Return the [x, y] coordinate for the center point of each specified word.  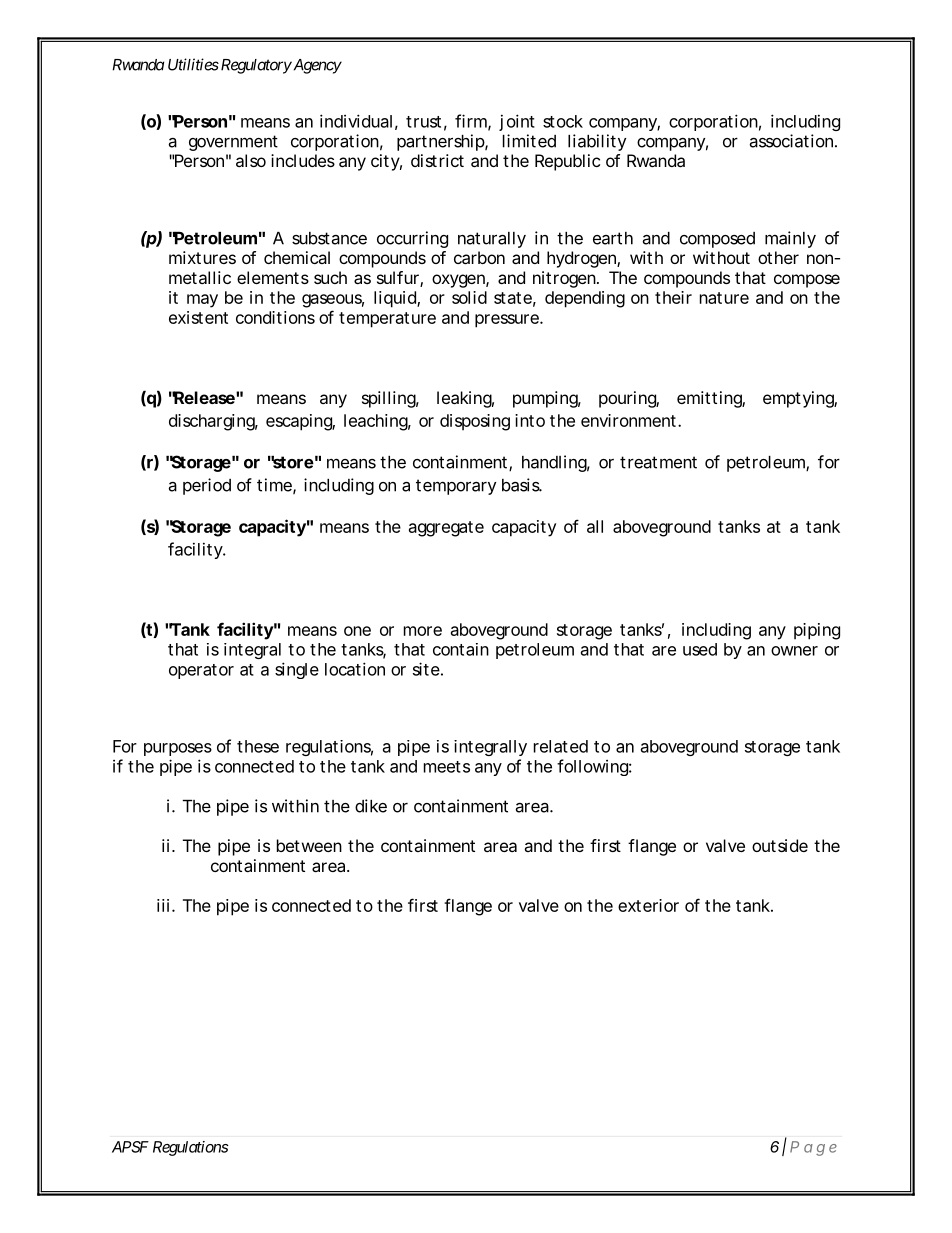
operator [201, 671]
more [423, 631]
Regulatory [255, 66]
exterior [648, 905]
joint [517, 122]
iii [163, 905]
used [700, 649]
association [793, 141]
